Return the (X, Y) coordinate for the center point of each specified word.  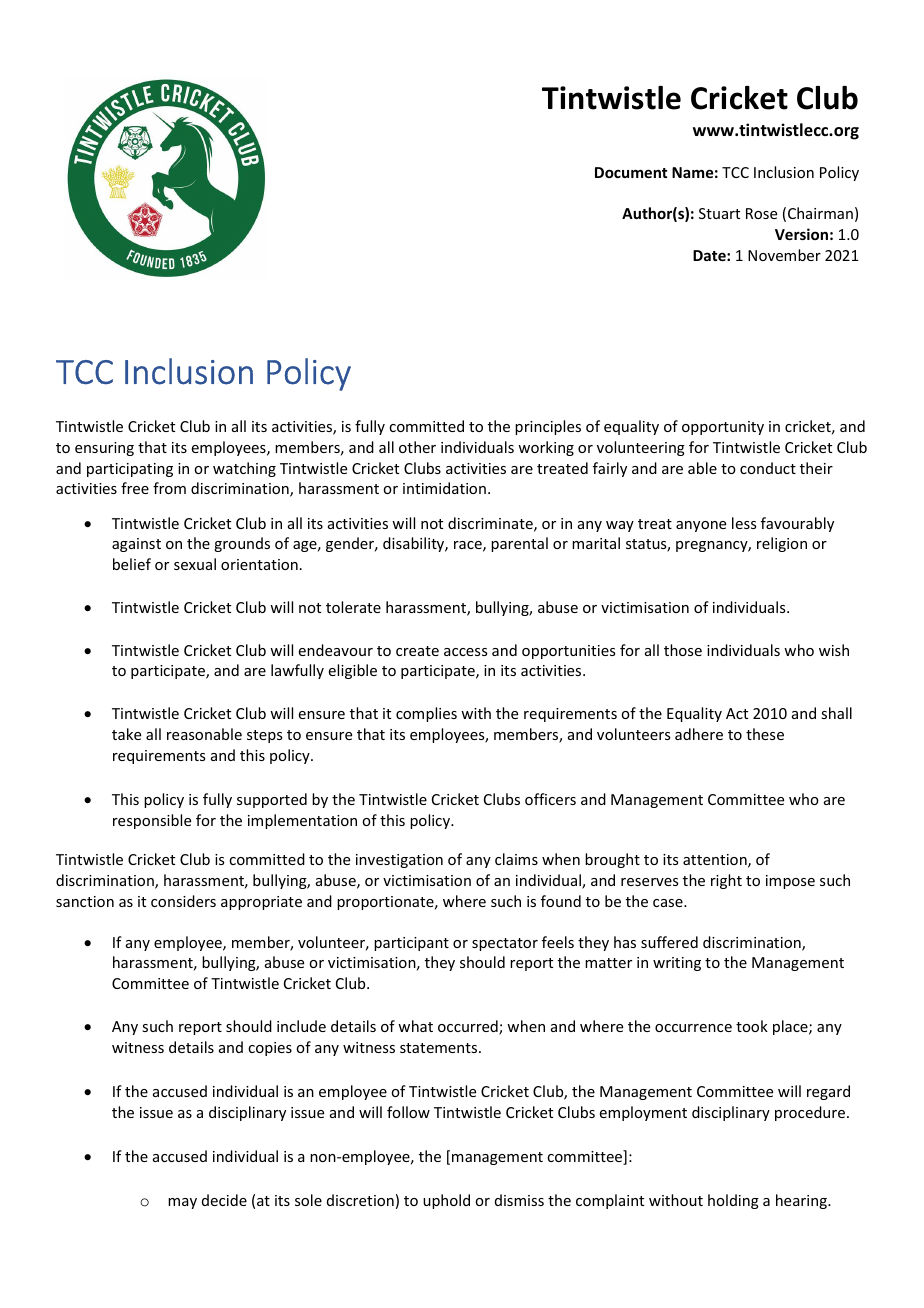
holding (733, 1201)
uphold (446, 1201)
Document (631, 172)
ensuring (104, 449)
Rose (761, 213)
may (182, 1203)
